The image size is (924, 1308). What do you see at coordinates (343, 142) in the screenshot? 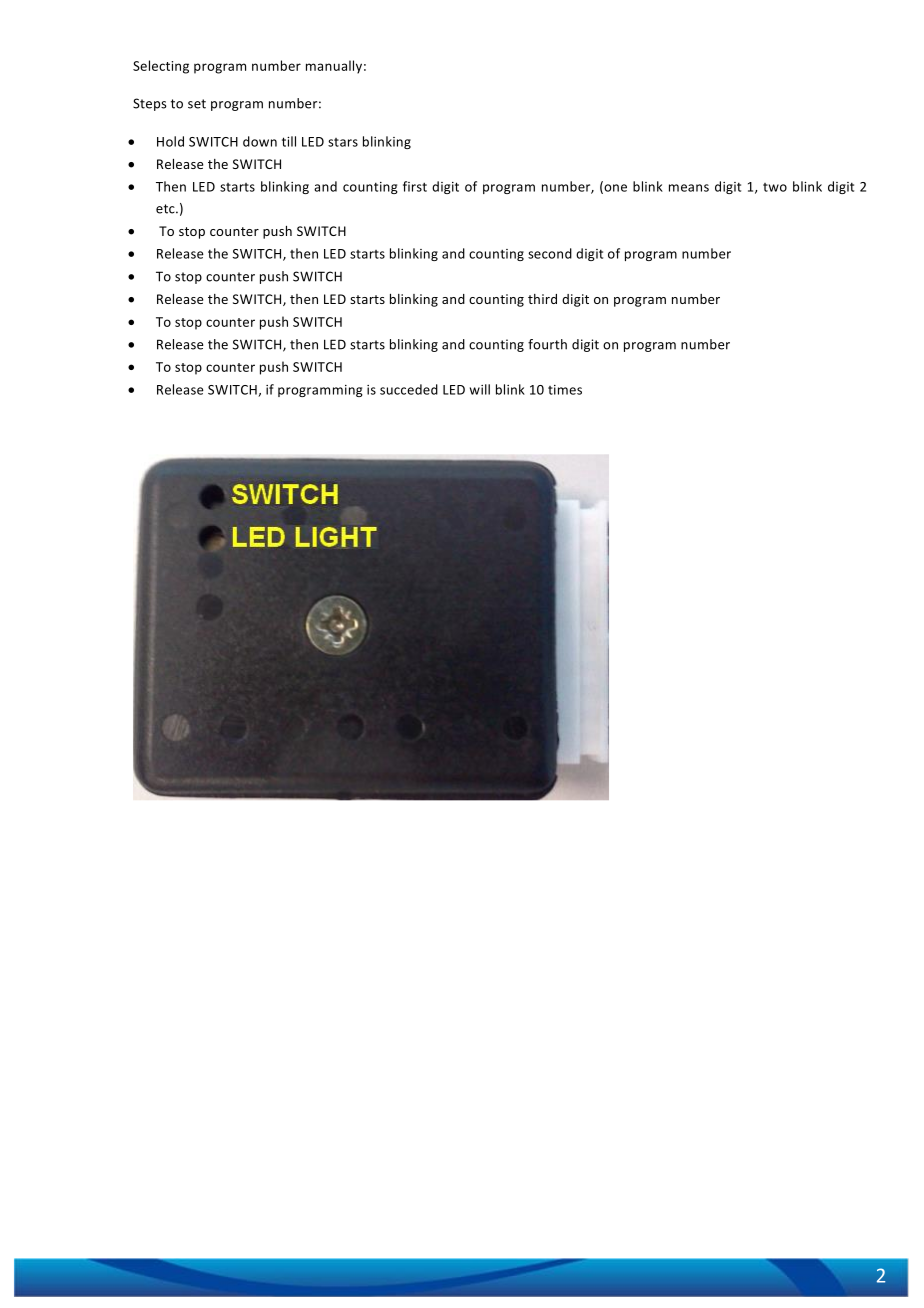
I see `stars` at bounding box center [343, 142].
